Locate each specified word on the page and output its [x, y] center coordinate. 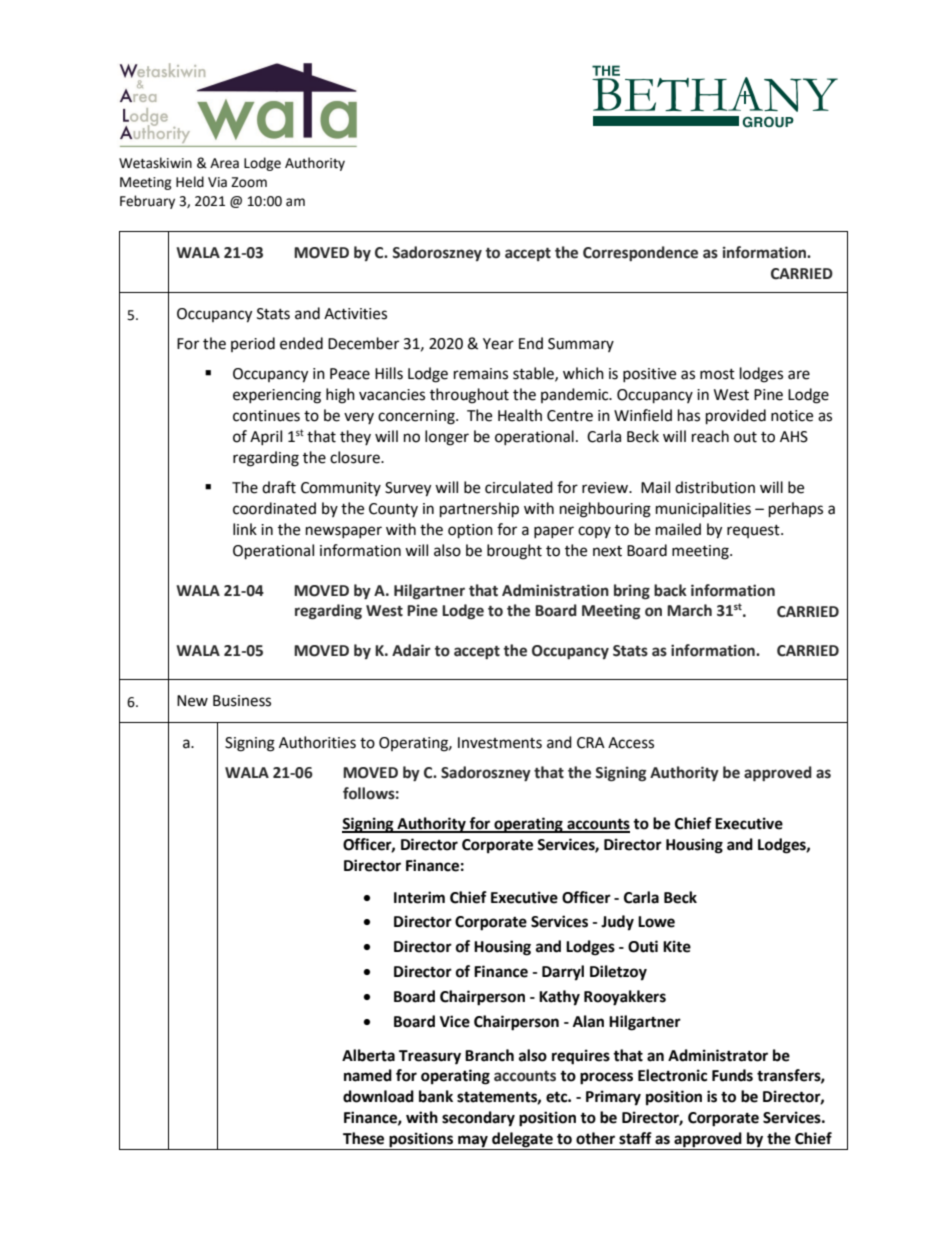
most [717, 374]
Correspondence [640, 253]
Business [242, 701]
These [363, 1138]
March [689, 610]
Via [217, 182]
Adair [411, 650]
